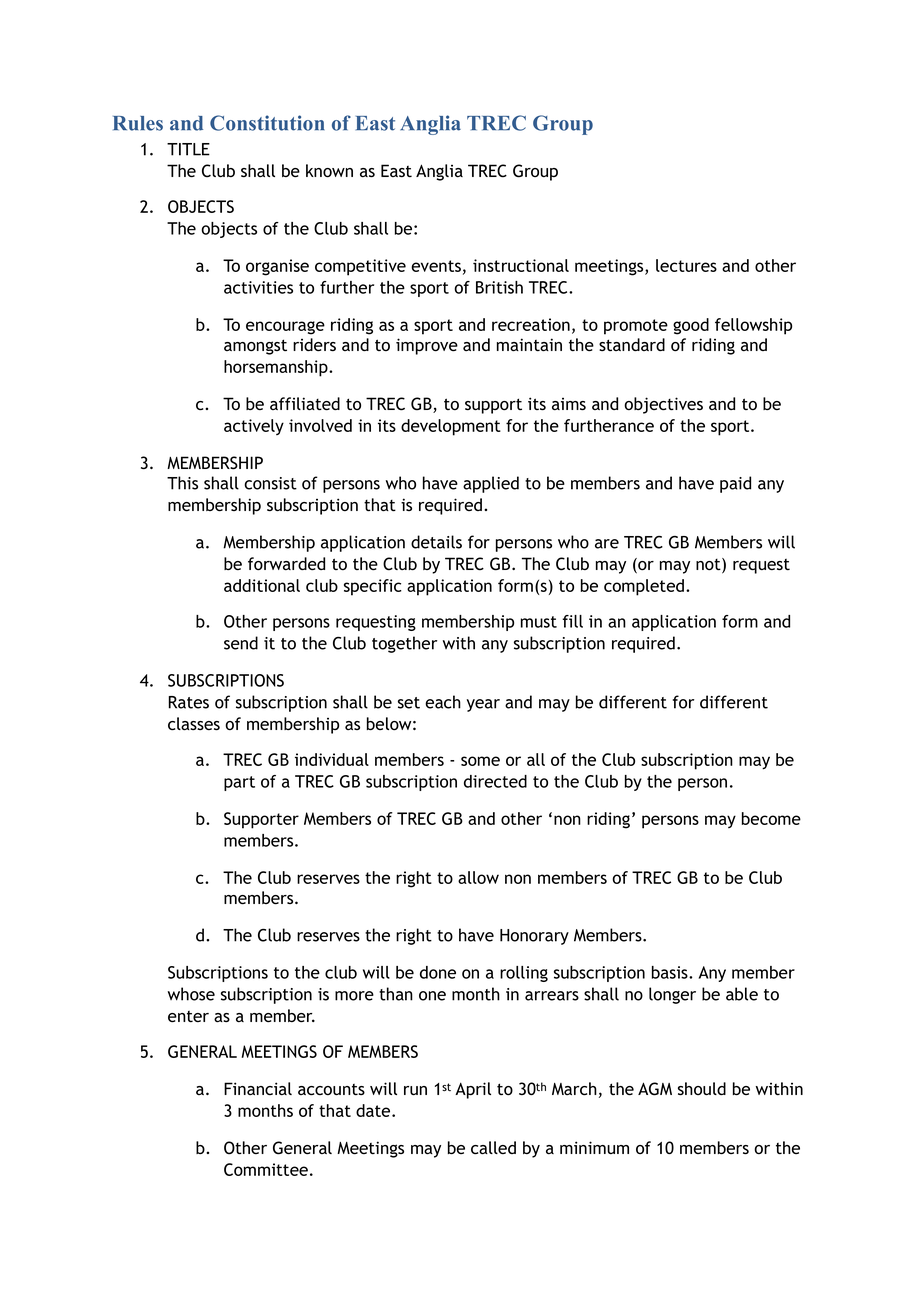 This screenshot has width=924, height=1308. I want to click on TITLE, so click(188, 149).
